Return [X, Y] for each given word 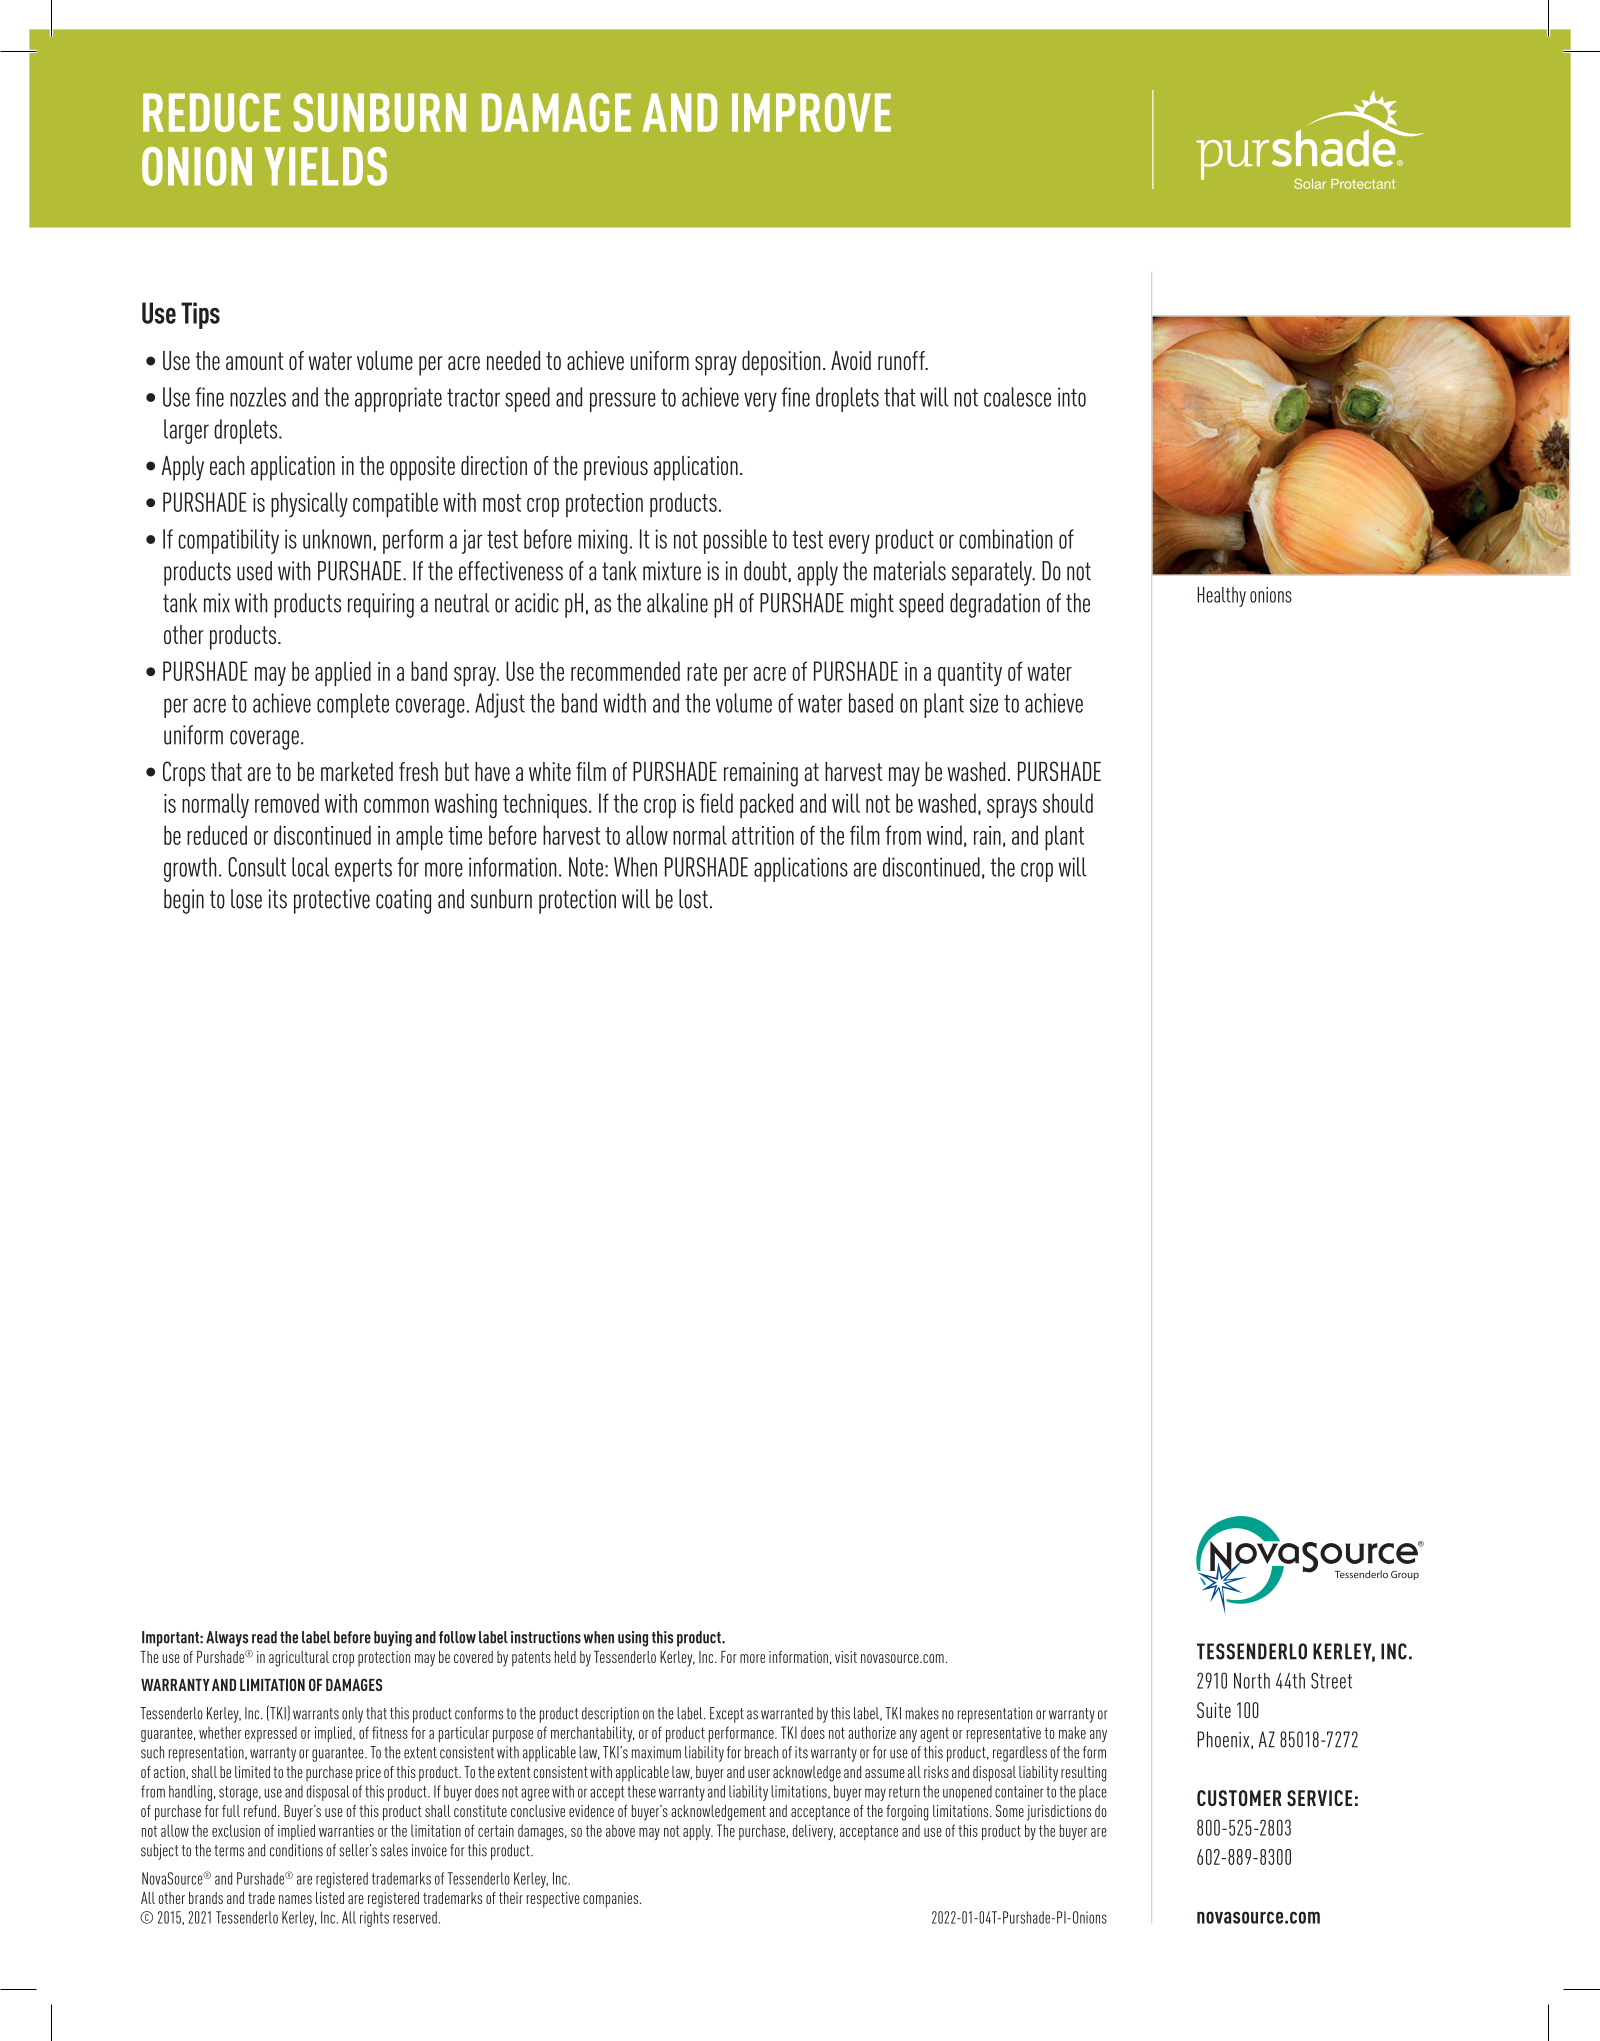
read [264, 1637]
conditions [296, 1850]
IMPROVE [811, 112]
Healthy [1221, 597]
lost [693, 899]
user [759, 1773]
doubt [765, 571]
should [1068, 803]
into [1072, 397]
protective [332, 901]
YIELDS [325, 166]
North [1252, 1681]
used [254, 571]
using [633, 1639]
